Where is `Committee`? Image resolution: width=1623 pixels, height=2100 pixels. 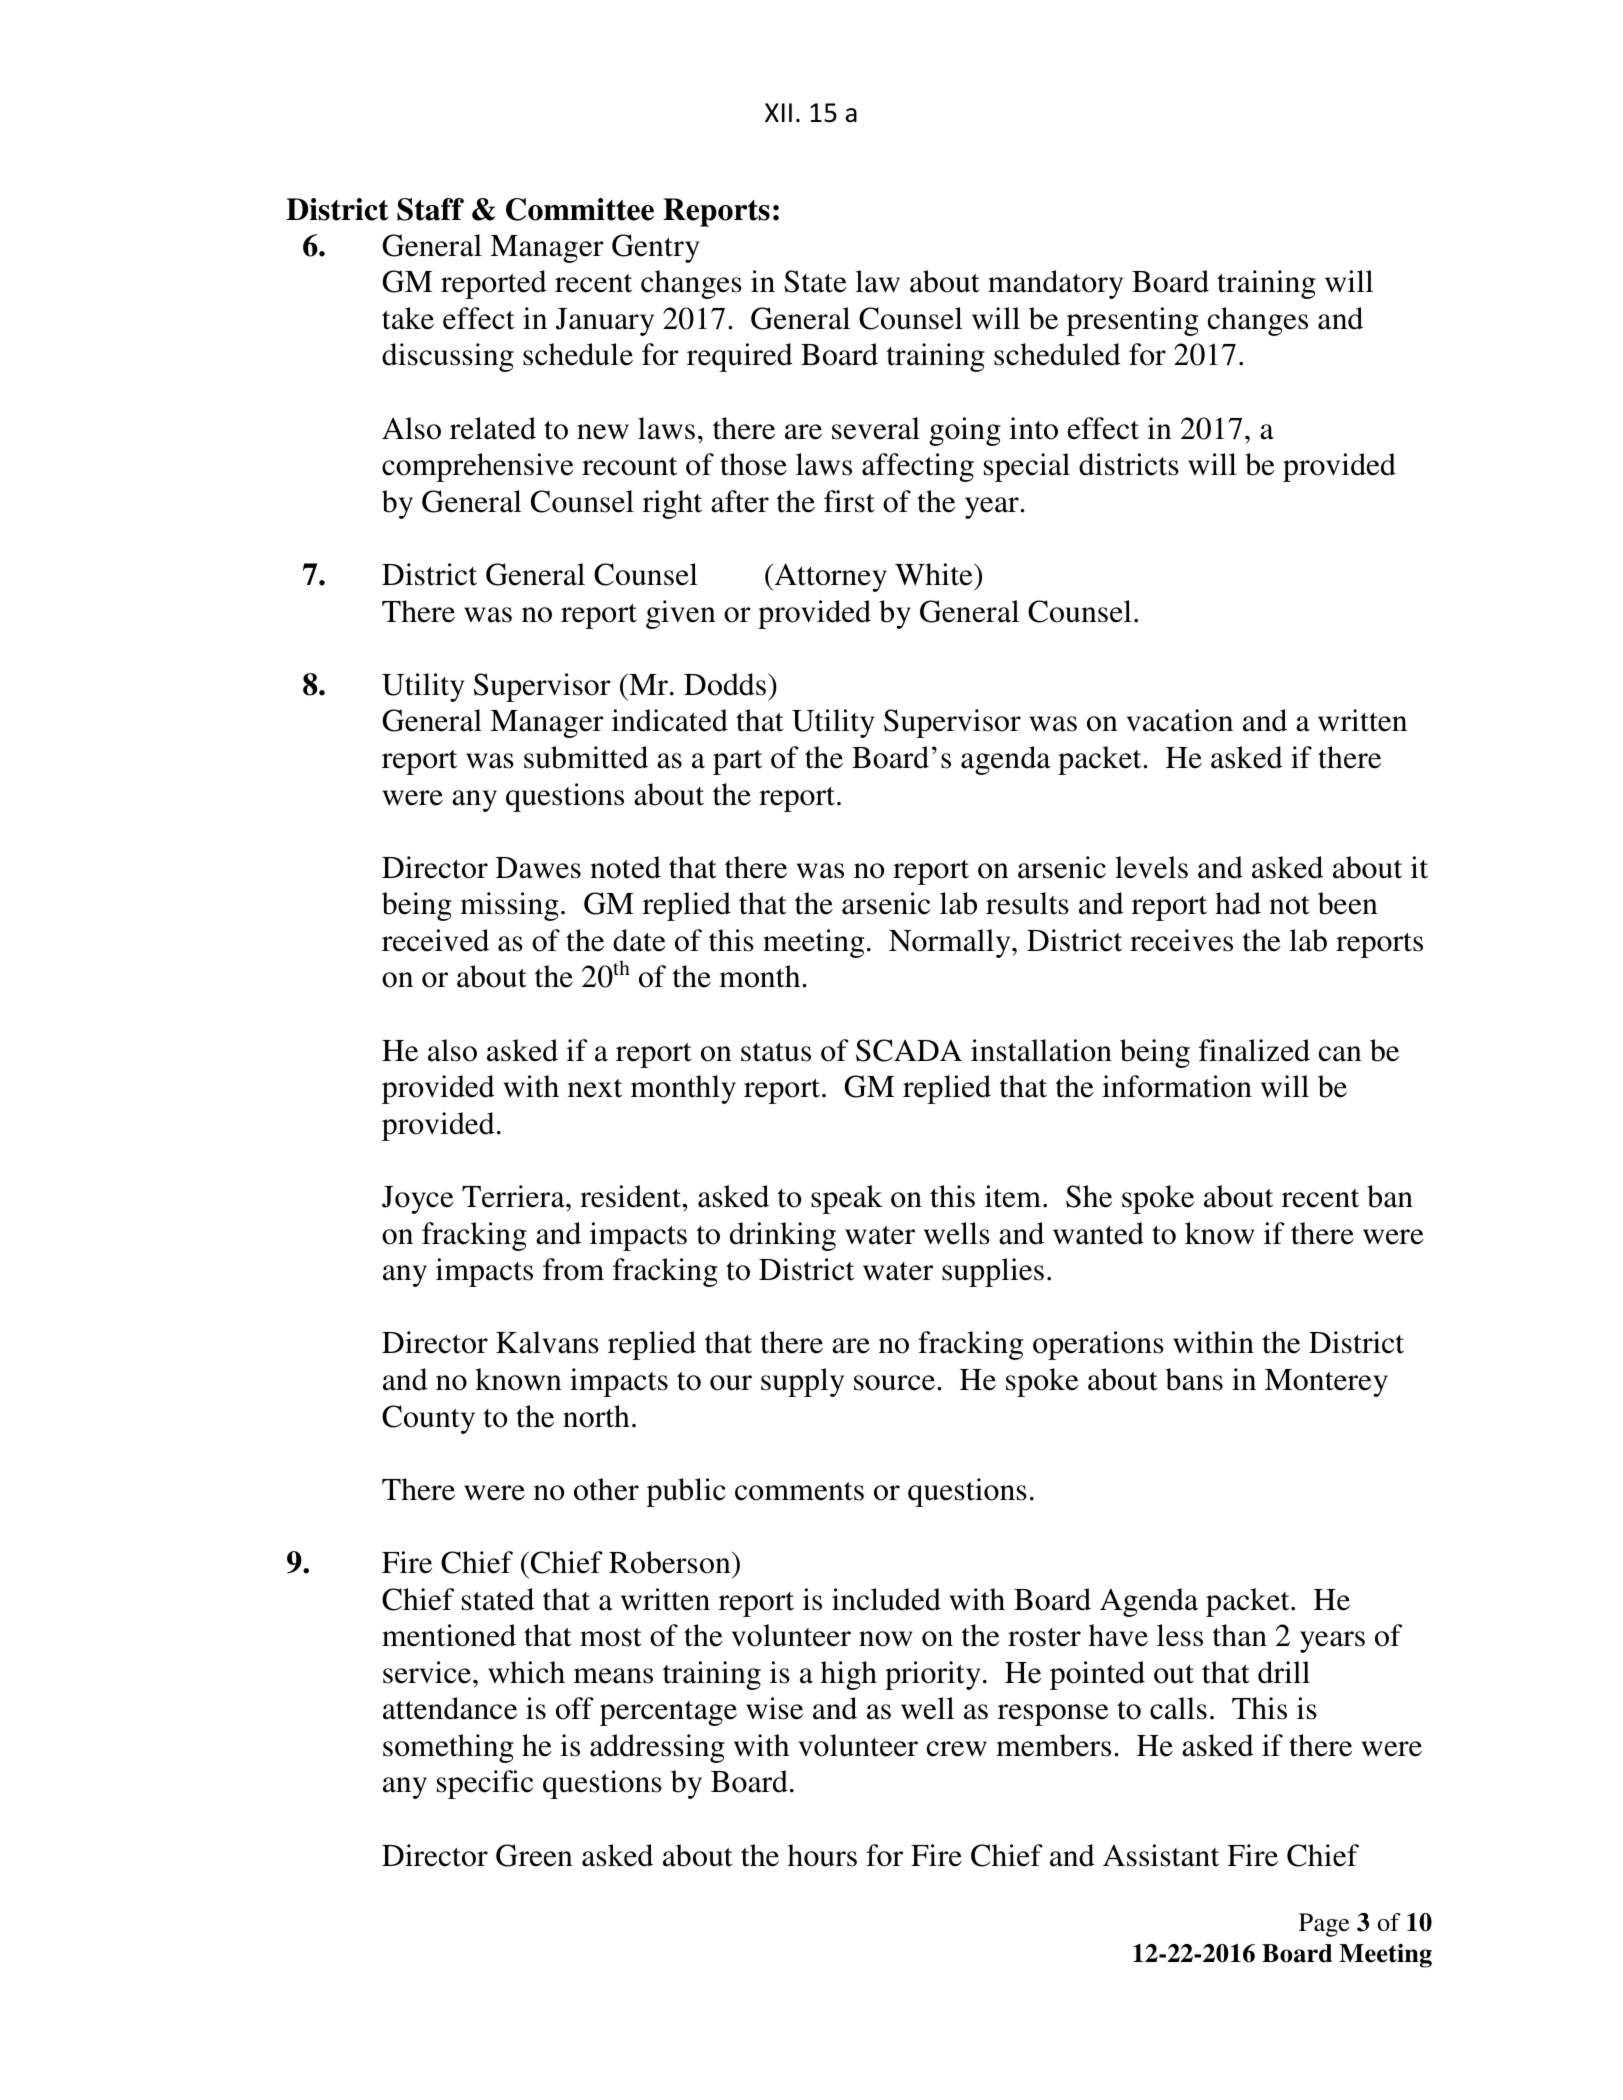 Committee is located at coordinates (580, 209).
